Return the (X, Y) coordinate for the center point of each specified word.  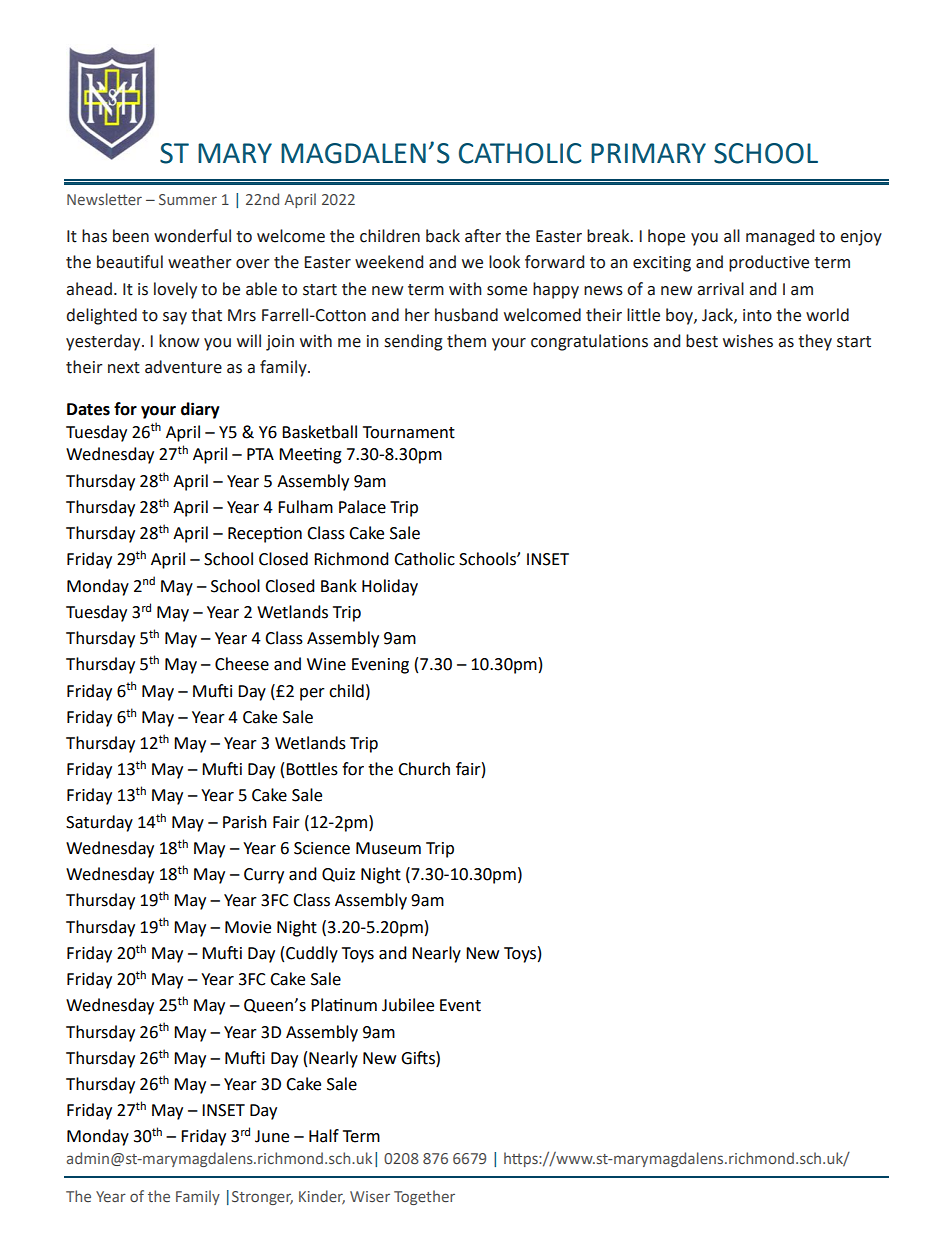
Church (424, 769)
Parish (245, 822)
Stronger (262, 1198)
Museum (388, 848)
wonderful (192, 236)
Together (424, 1197)
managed (780, 237)
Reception (265, 534)
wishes (748, 341)
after (483, 236)
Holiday (390, 587)
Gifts (419, 1058)
